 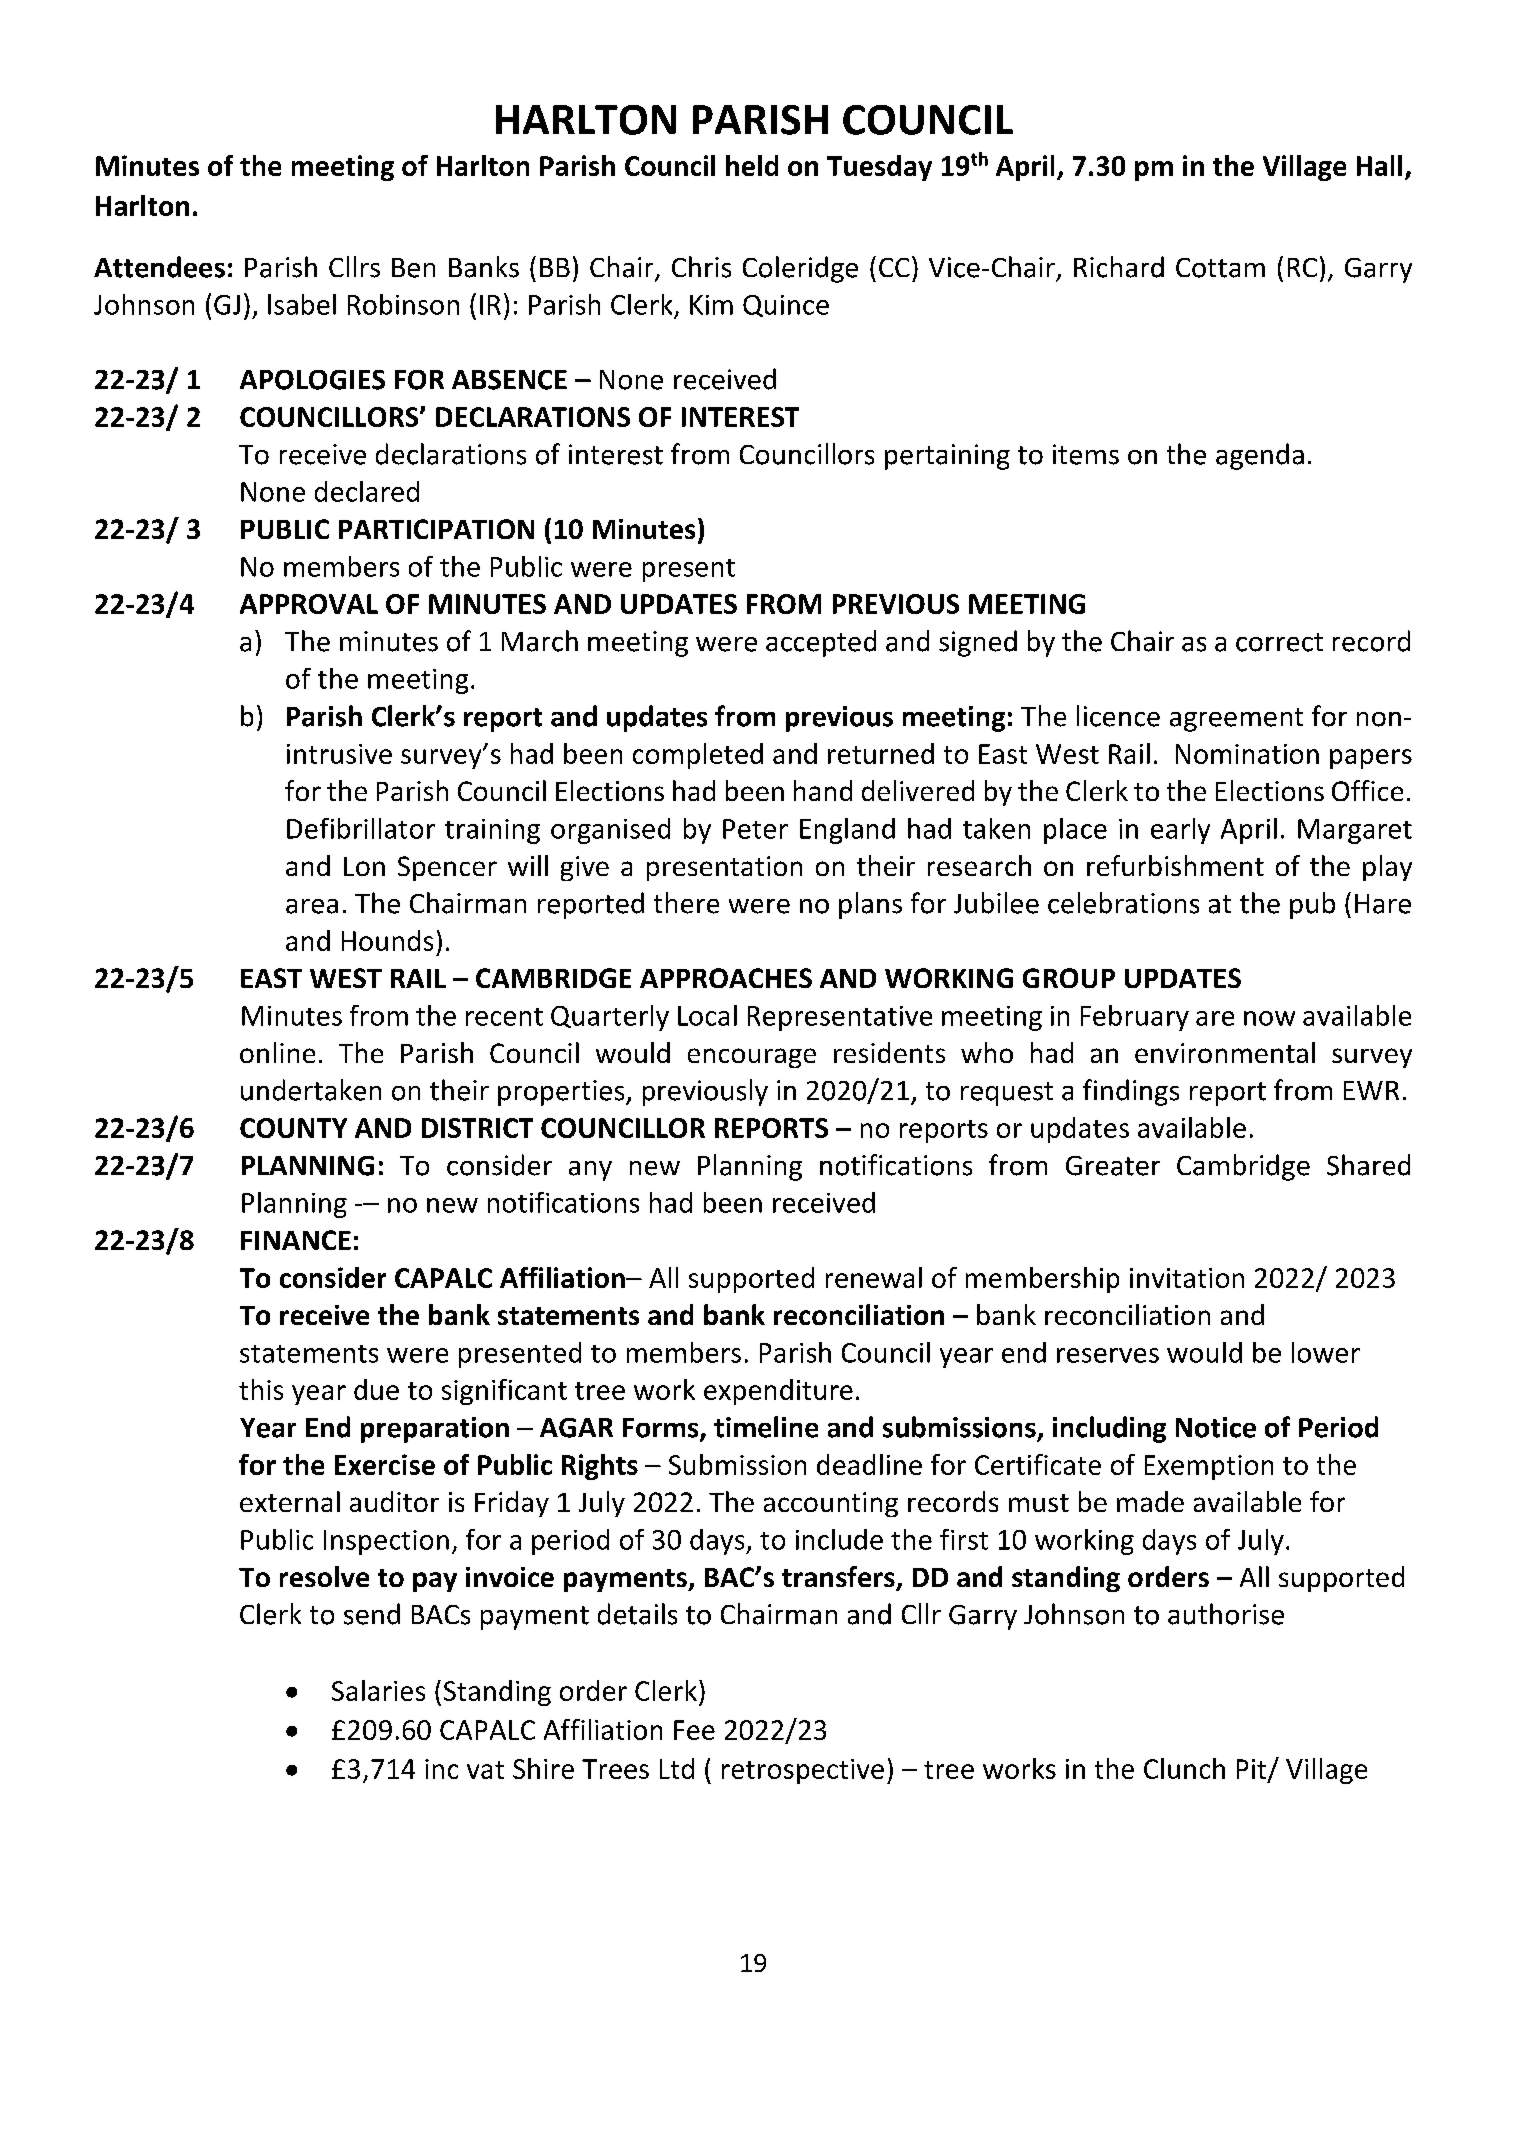 What do you see at coordinates (378, 1690) in the screenshot?
I see `Salaries` at bounding box center [378, 1690].
